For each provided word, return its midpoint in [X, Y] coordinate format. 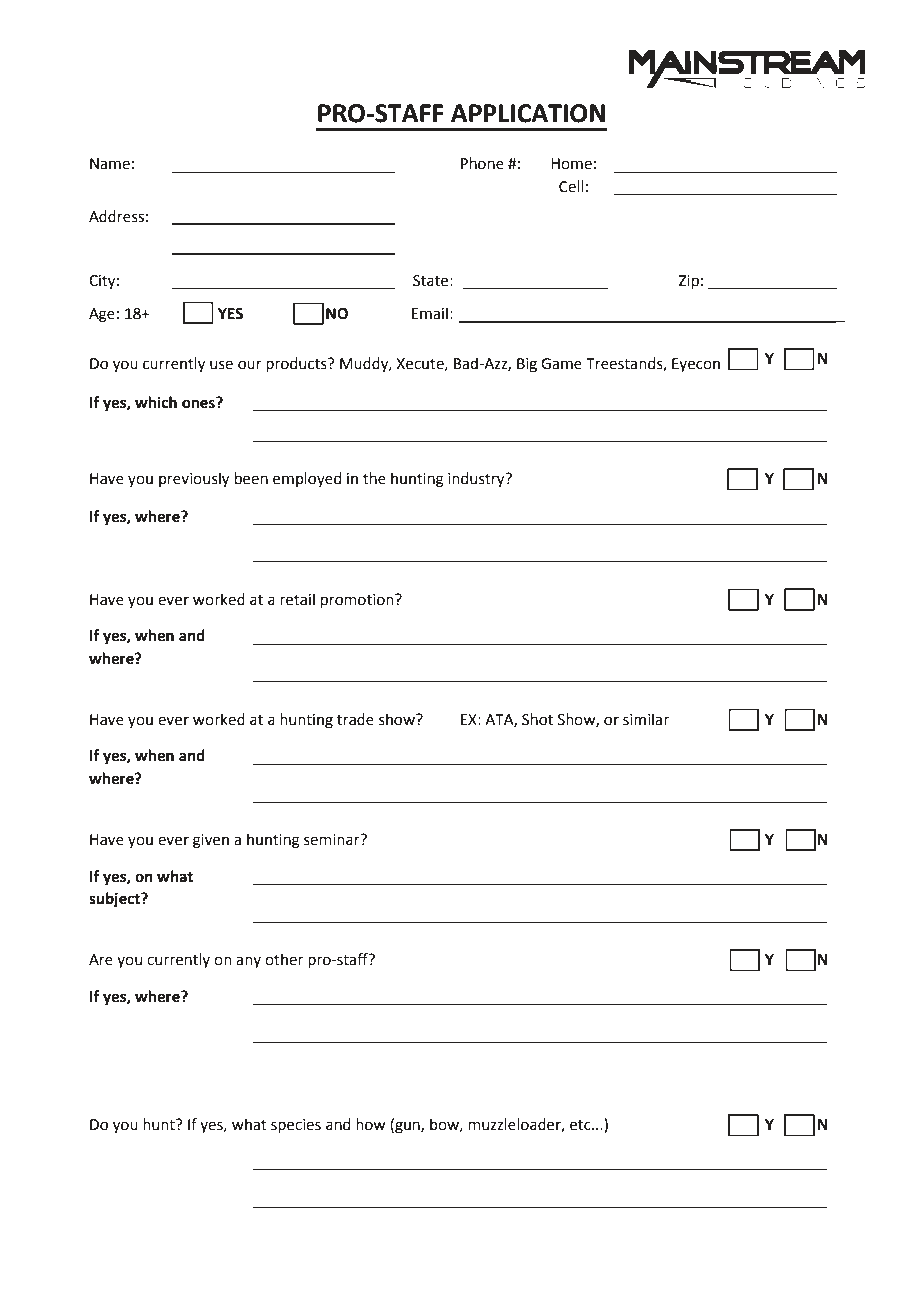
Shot [537, 719]
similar [646, 719]
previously [194, 480]
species [296, 1126]
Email [430, 313]
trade [355, 719]
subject [115, 900]
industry [477, 480]
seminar [333, 840]
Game [561, 364]
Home [571, 164]
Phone [482, 163]
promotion [358, 601]
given [211, 841]
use [221, 365]
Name [110, 164]
